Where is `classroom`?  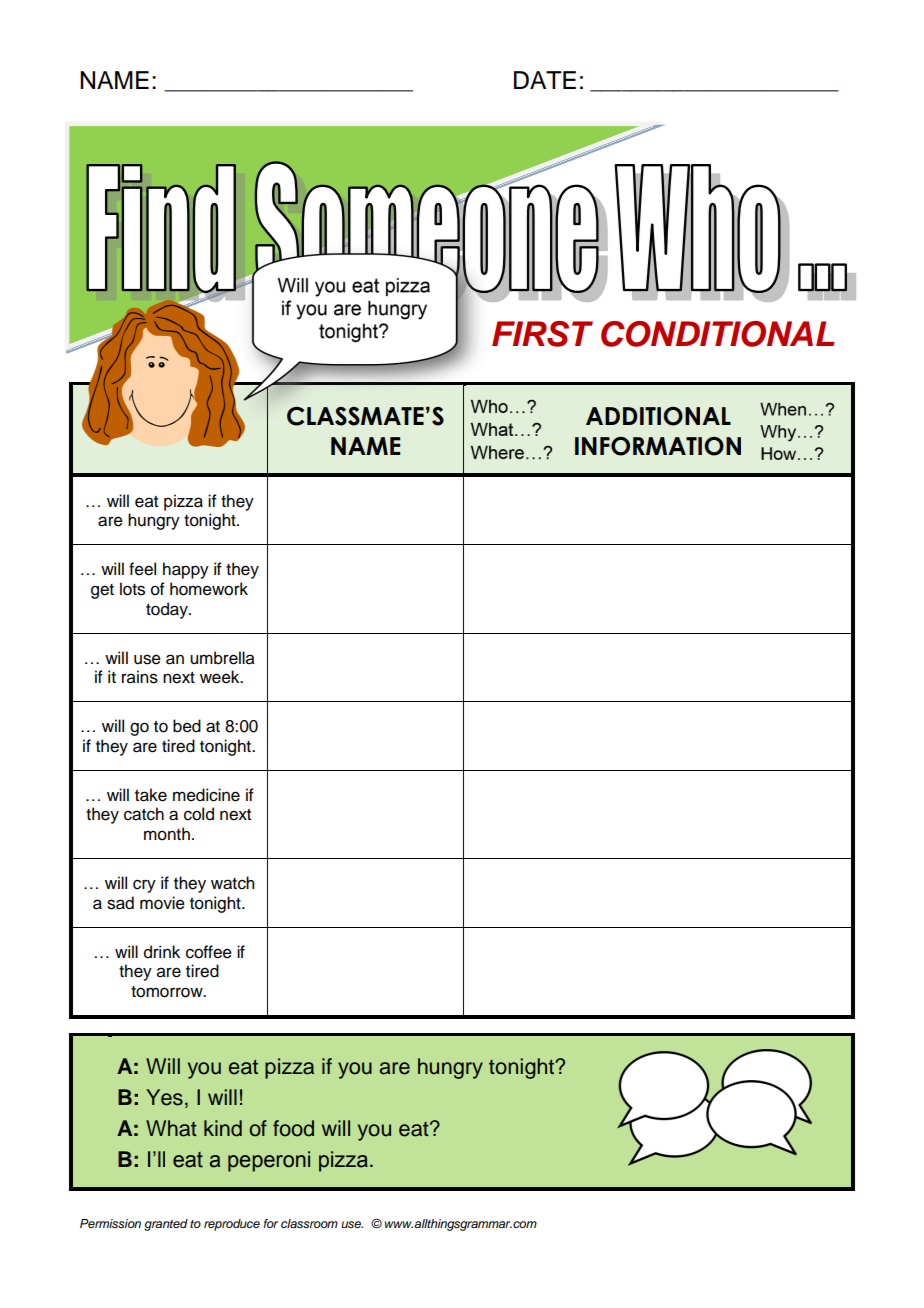
classroom is located at coordinates (309, 1223).
